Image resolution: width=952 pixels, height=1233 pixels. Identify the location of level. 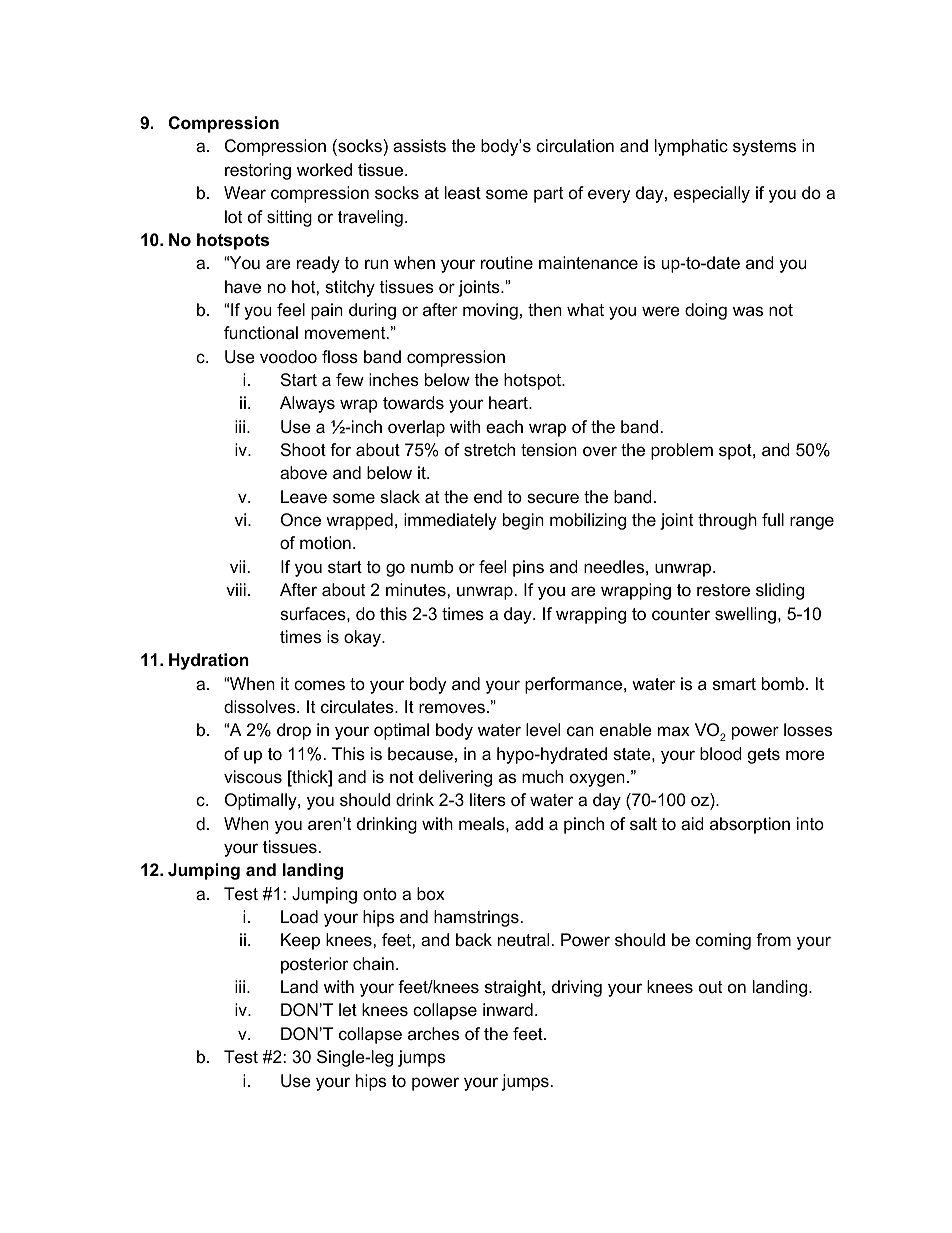
(543, 730).
